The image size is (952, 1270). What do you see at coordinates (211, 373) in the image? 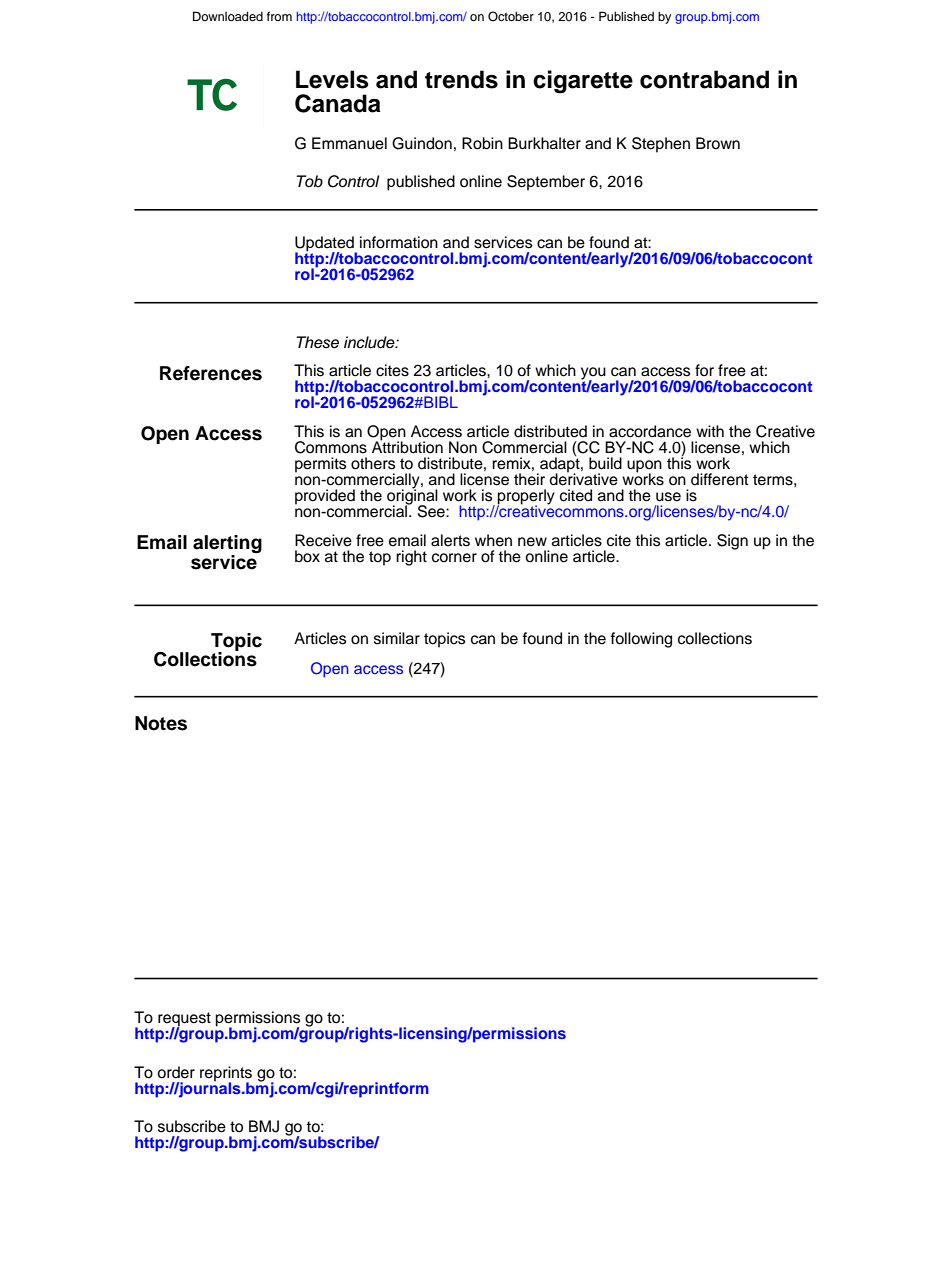
I see `References` at bounding box center [211, 373].
